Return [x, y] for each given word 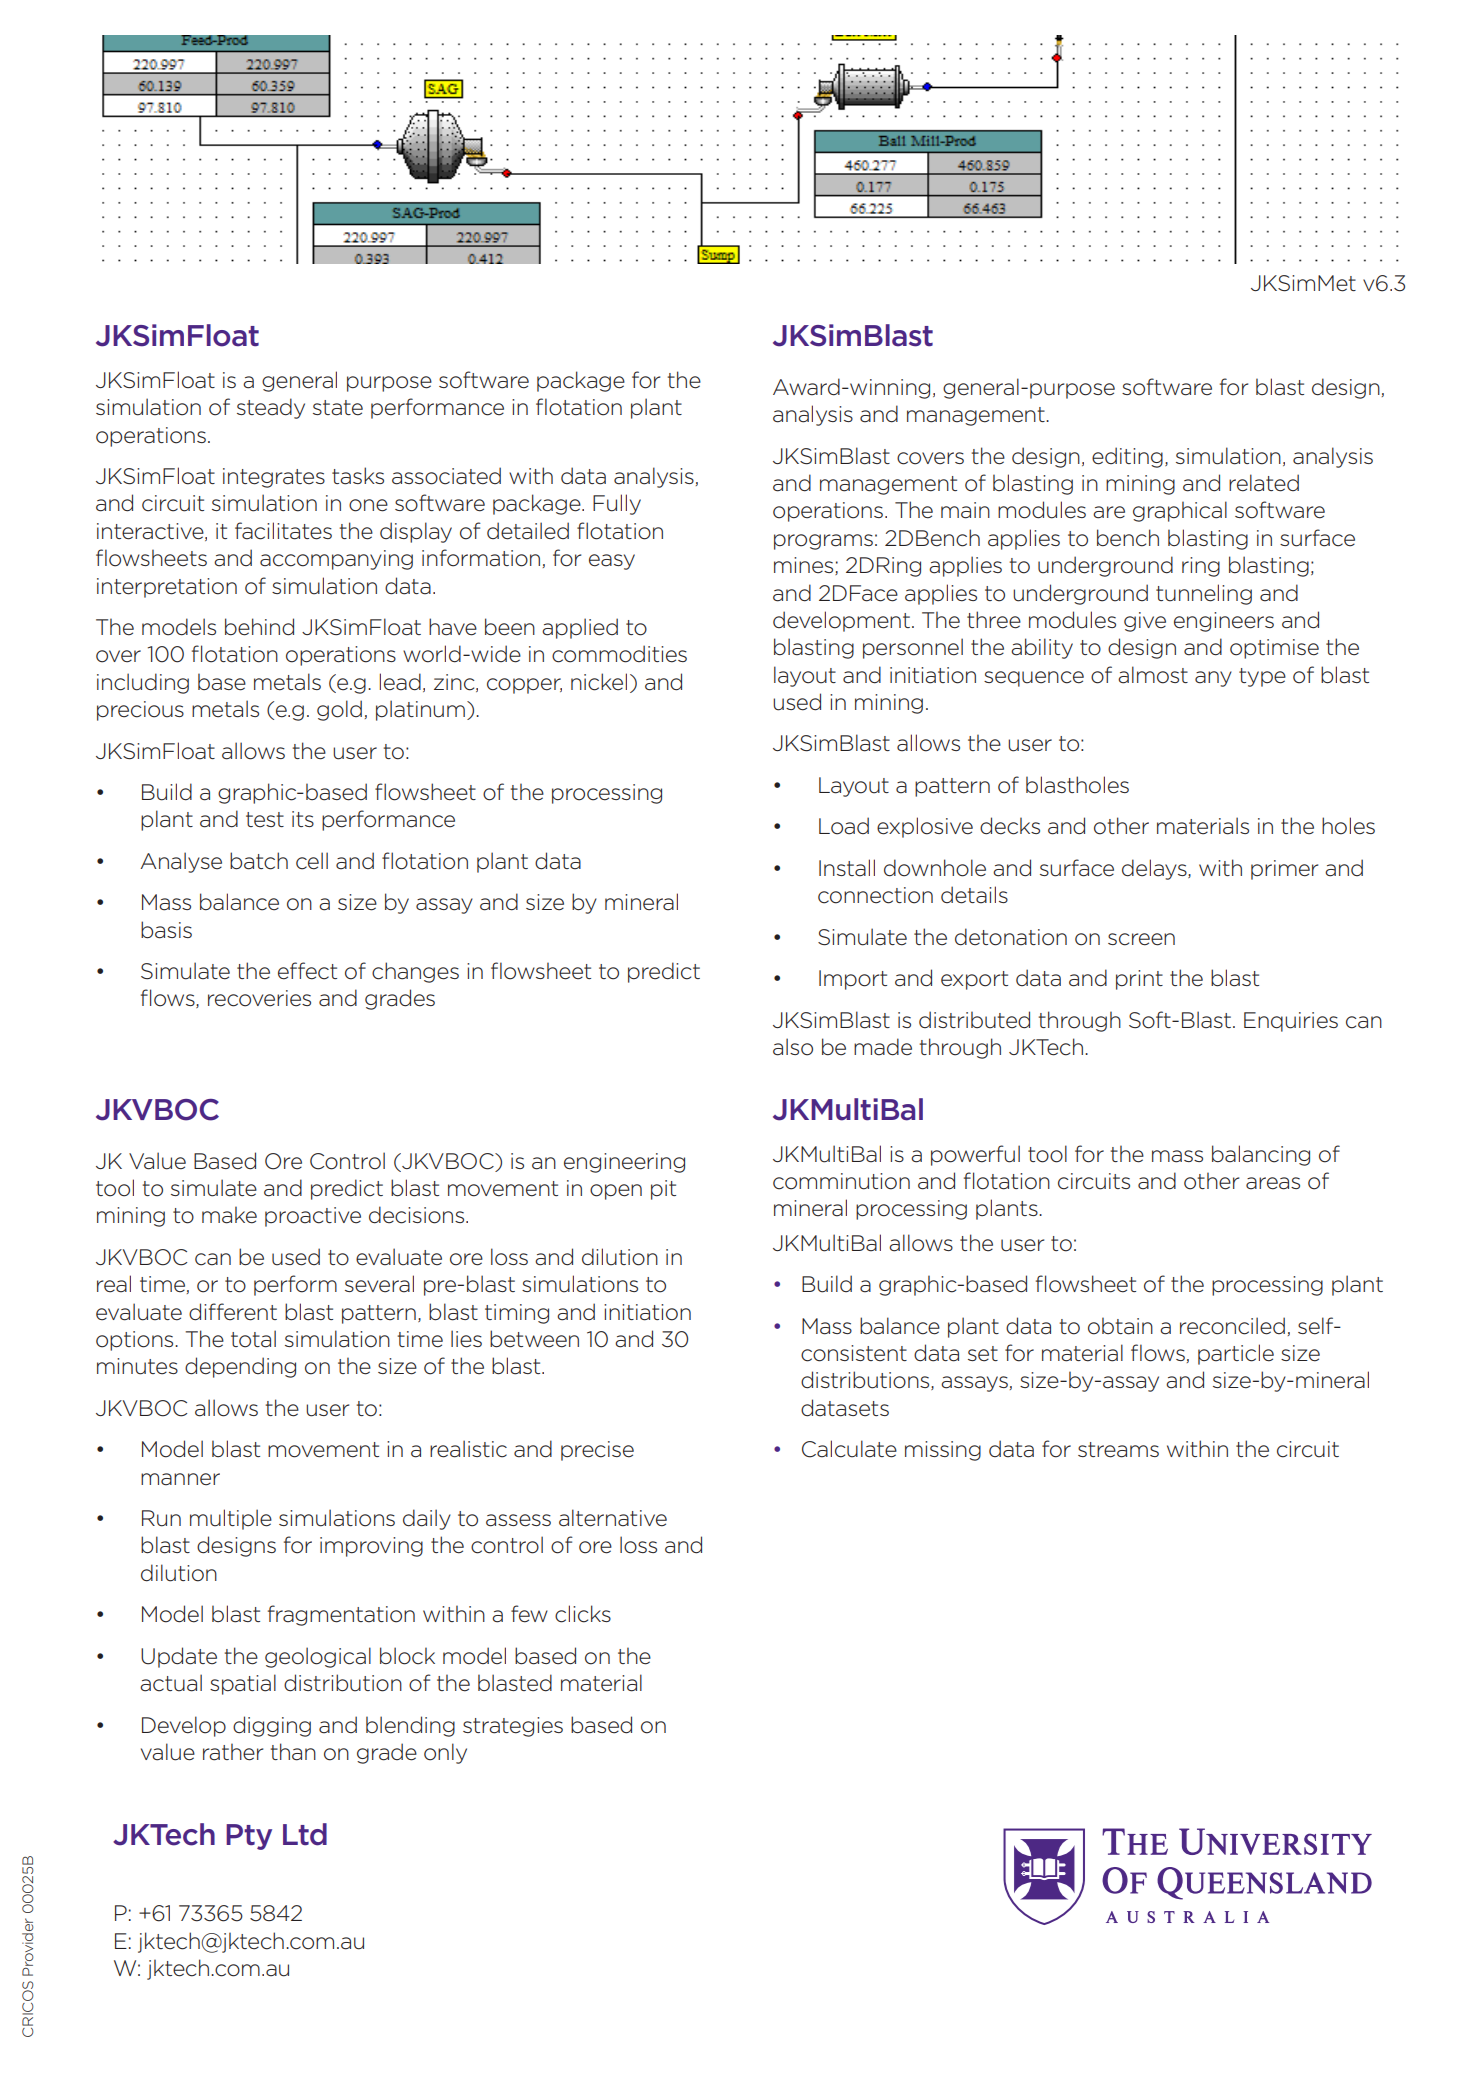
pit [663, 1190]
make [229, 1215]
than [293, 1752]
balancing [1261, 1155]
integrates [274, 478]
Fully [617, 504]
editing [1127, 457]
